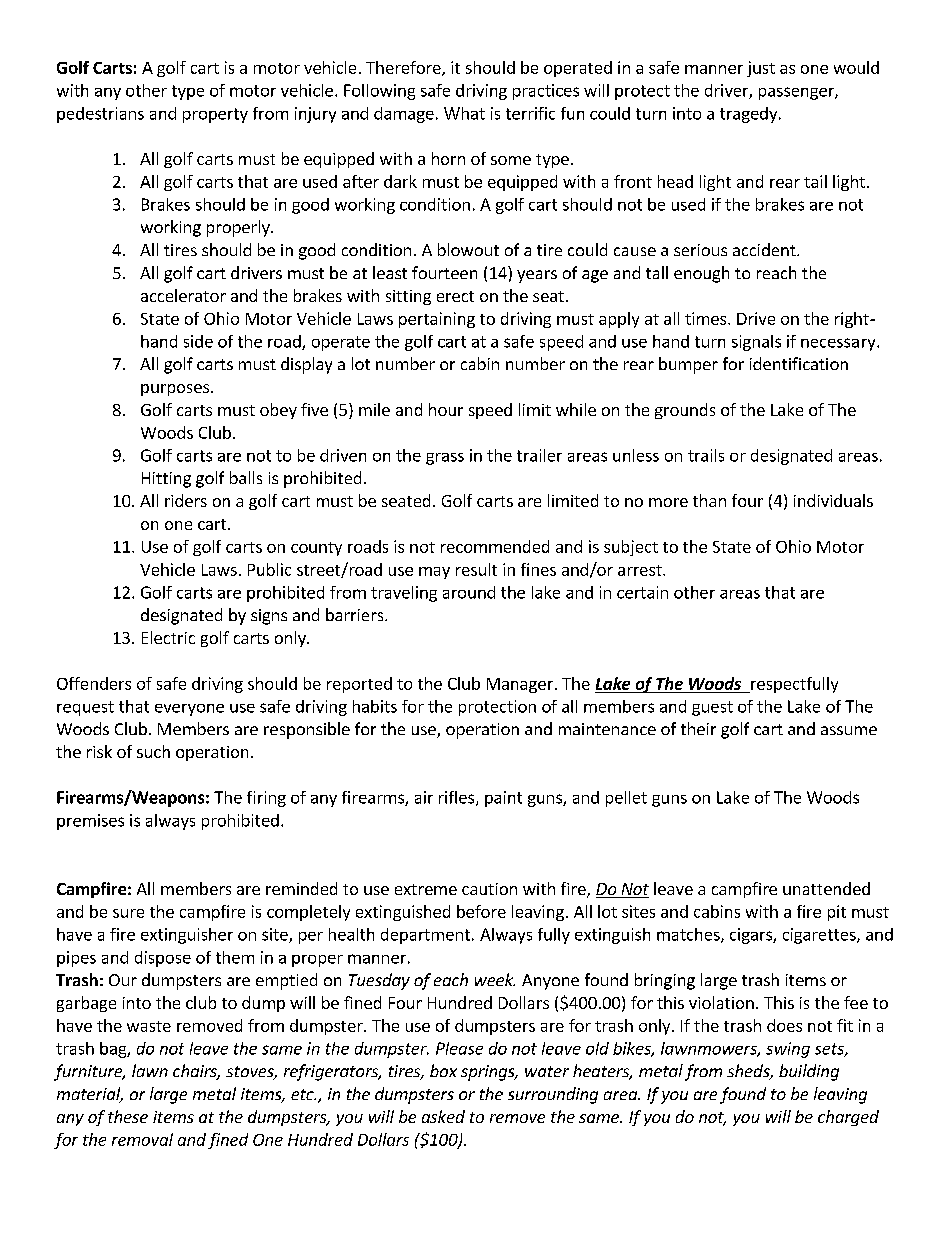  Describe the element at coordinates (90, 822) in the image. I see `premises` at that location.
